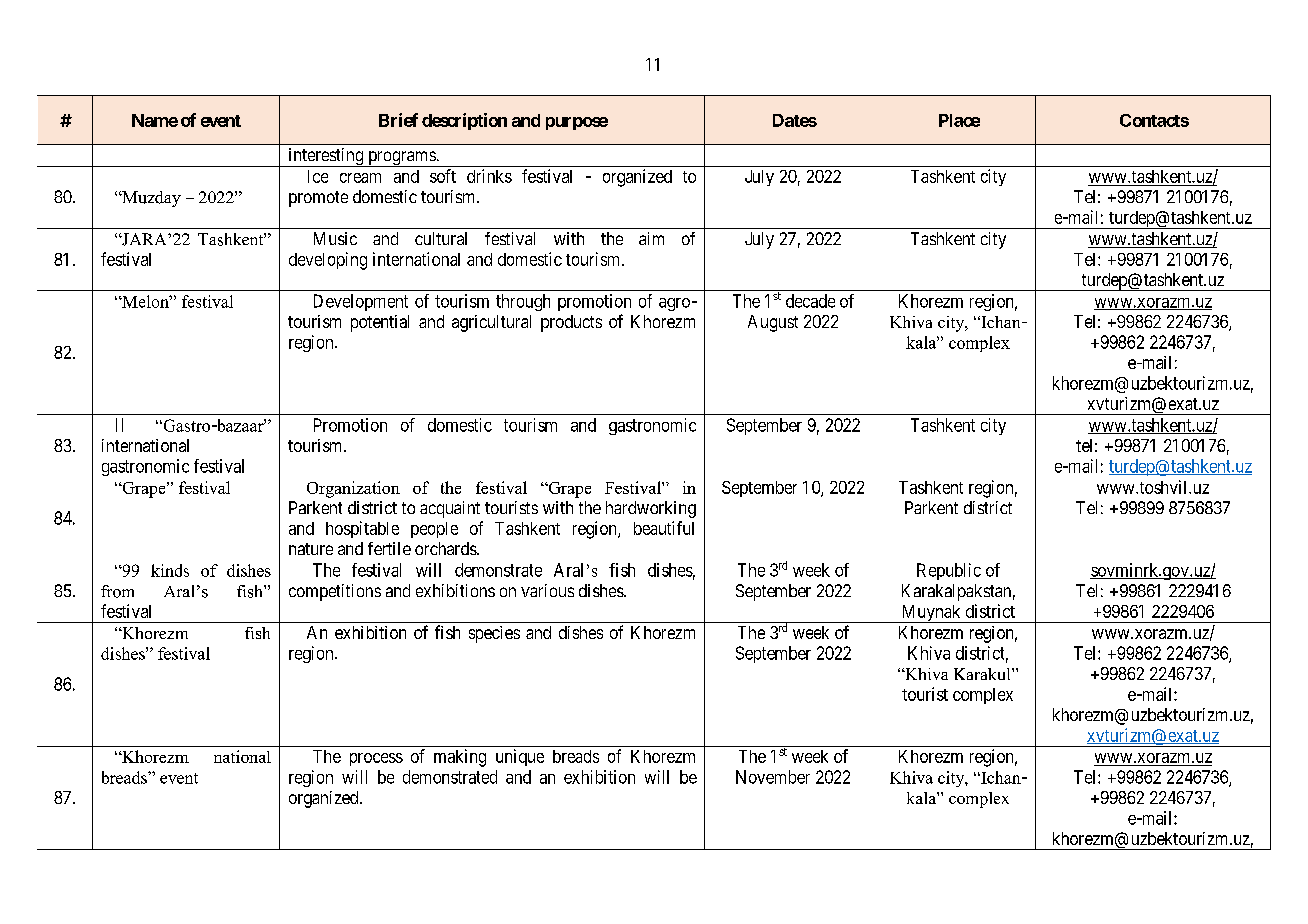 The width and height of the screenshot is (1308, 924). I want to click on Place, so click(959, 120).
